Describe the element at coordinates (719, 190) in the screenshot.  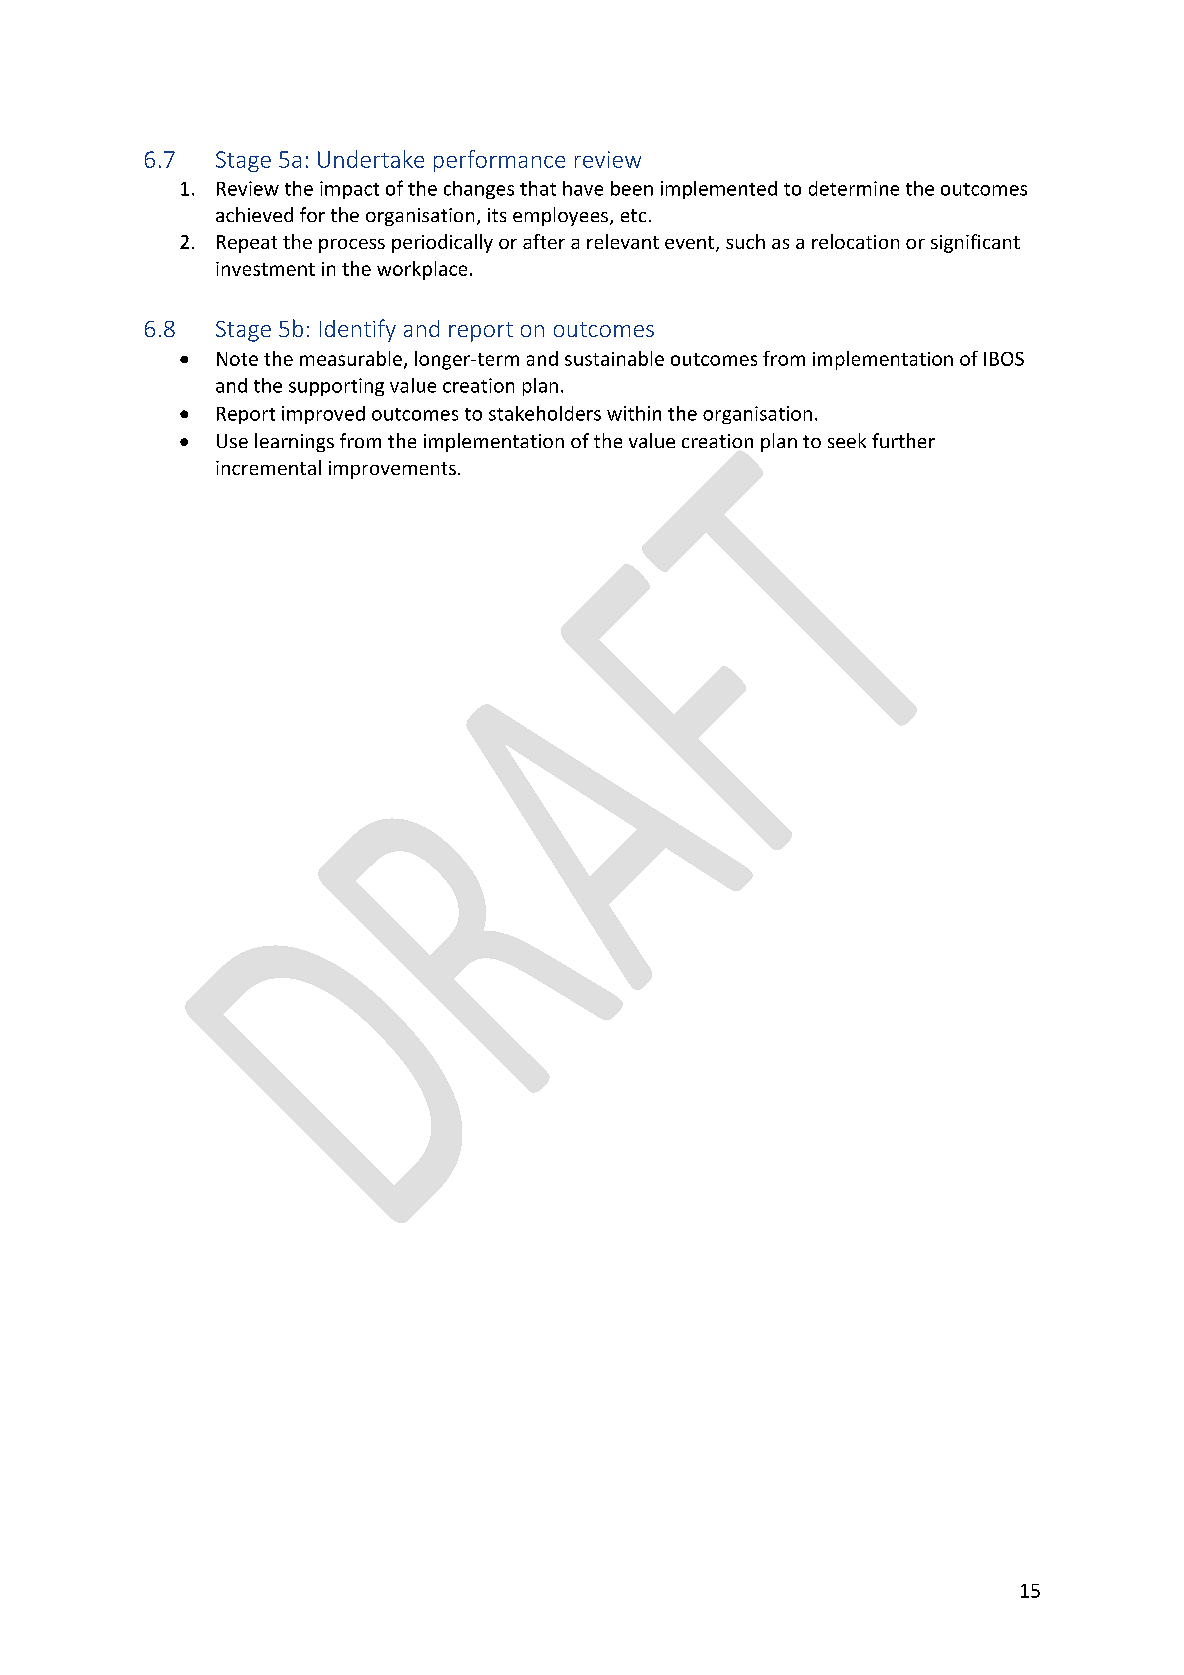
I see `implemented` at that location.
